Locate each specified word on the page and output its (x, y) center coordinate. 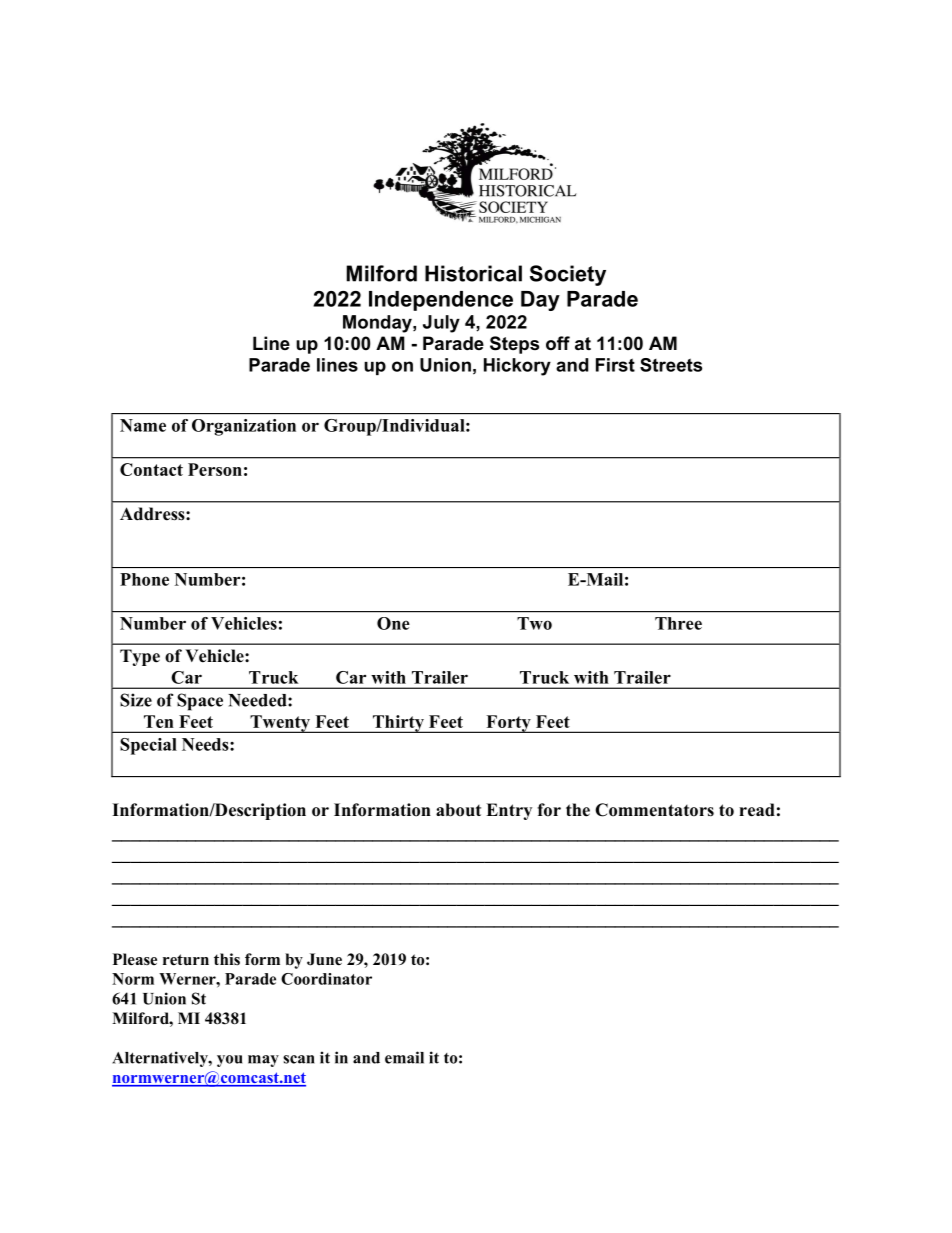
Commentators (654, 810)
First (615, 365)
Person (215, 469)
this (227, 959)
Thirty (398, 724)
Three (678, 623)
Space (200, 702)
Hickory (517, 367)
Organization (244, 427)
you (229, 1061)
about (458, 810)
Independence (441, 301)
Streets (671, 365)
